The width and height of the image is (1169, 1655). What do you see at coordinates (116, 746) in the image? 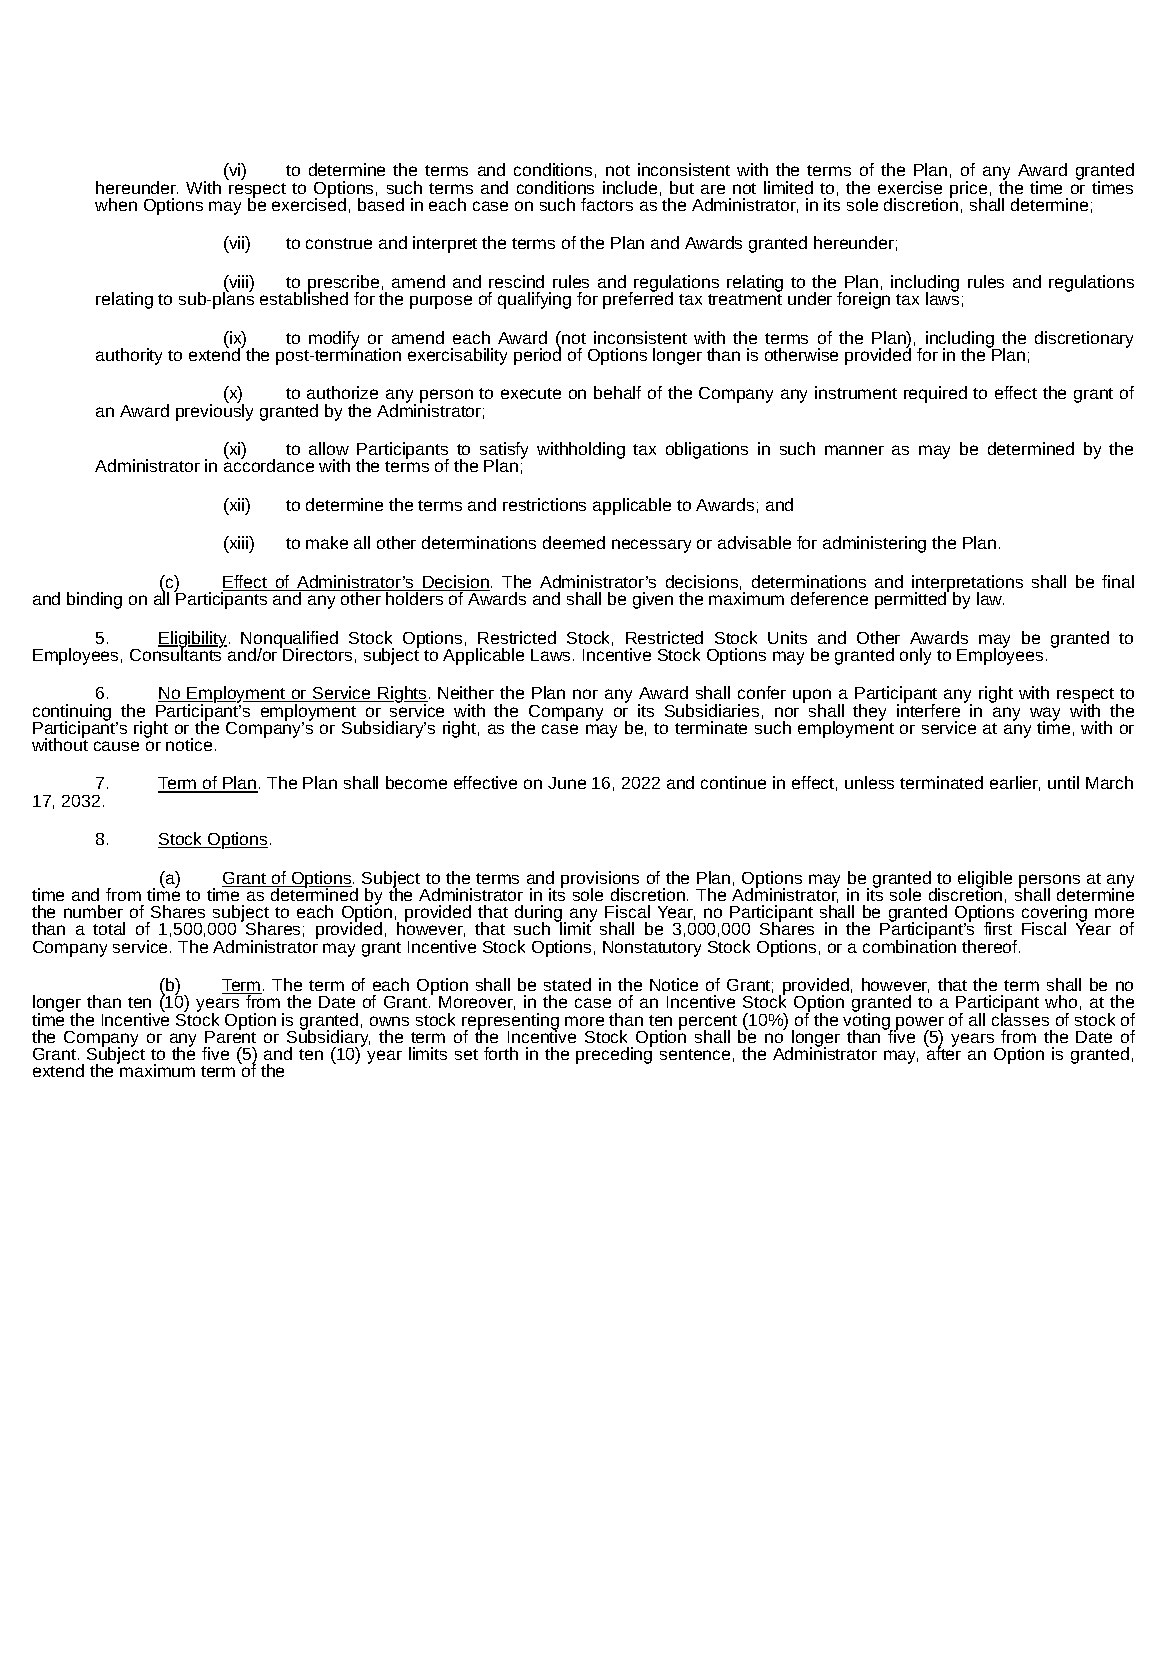
I see `cause` at bounding box center [116, 746].
